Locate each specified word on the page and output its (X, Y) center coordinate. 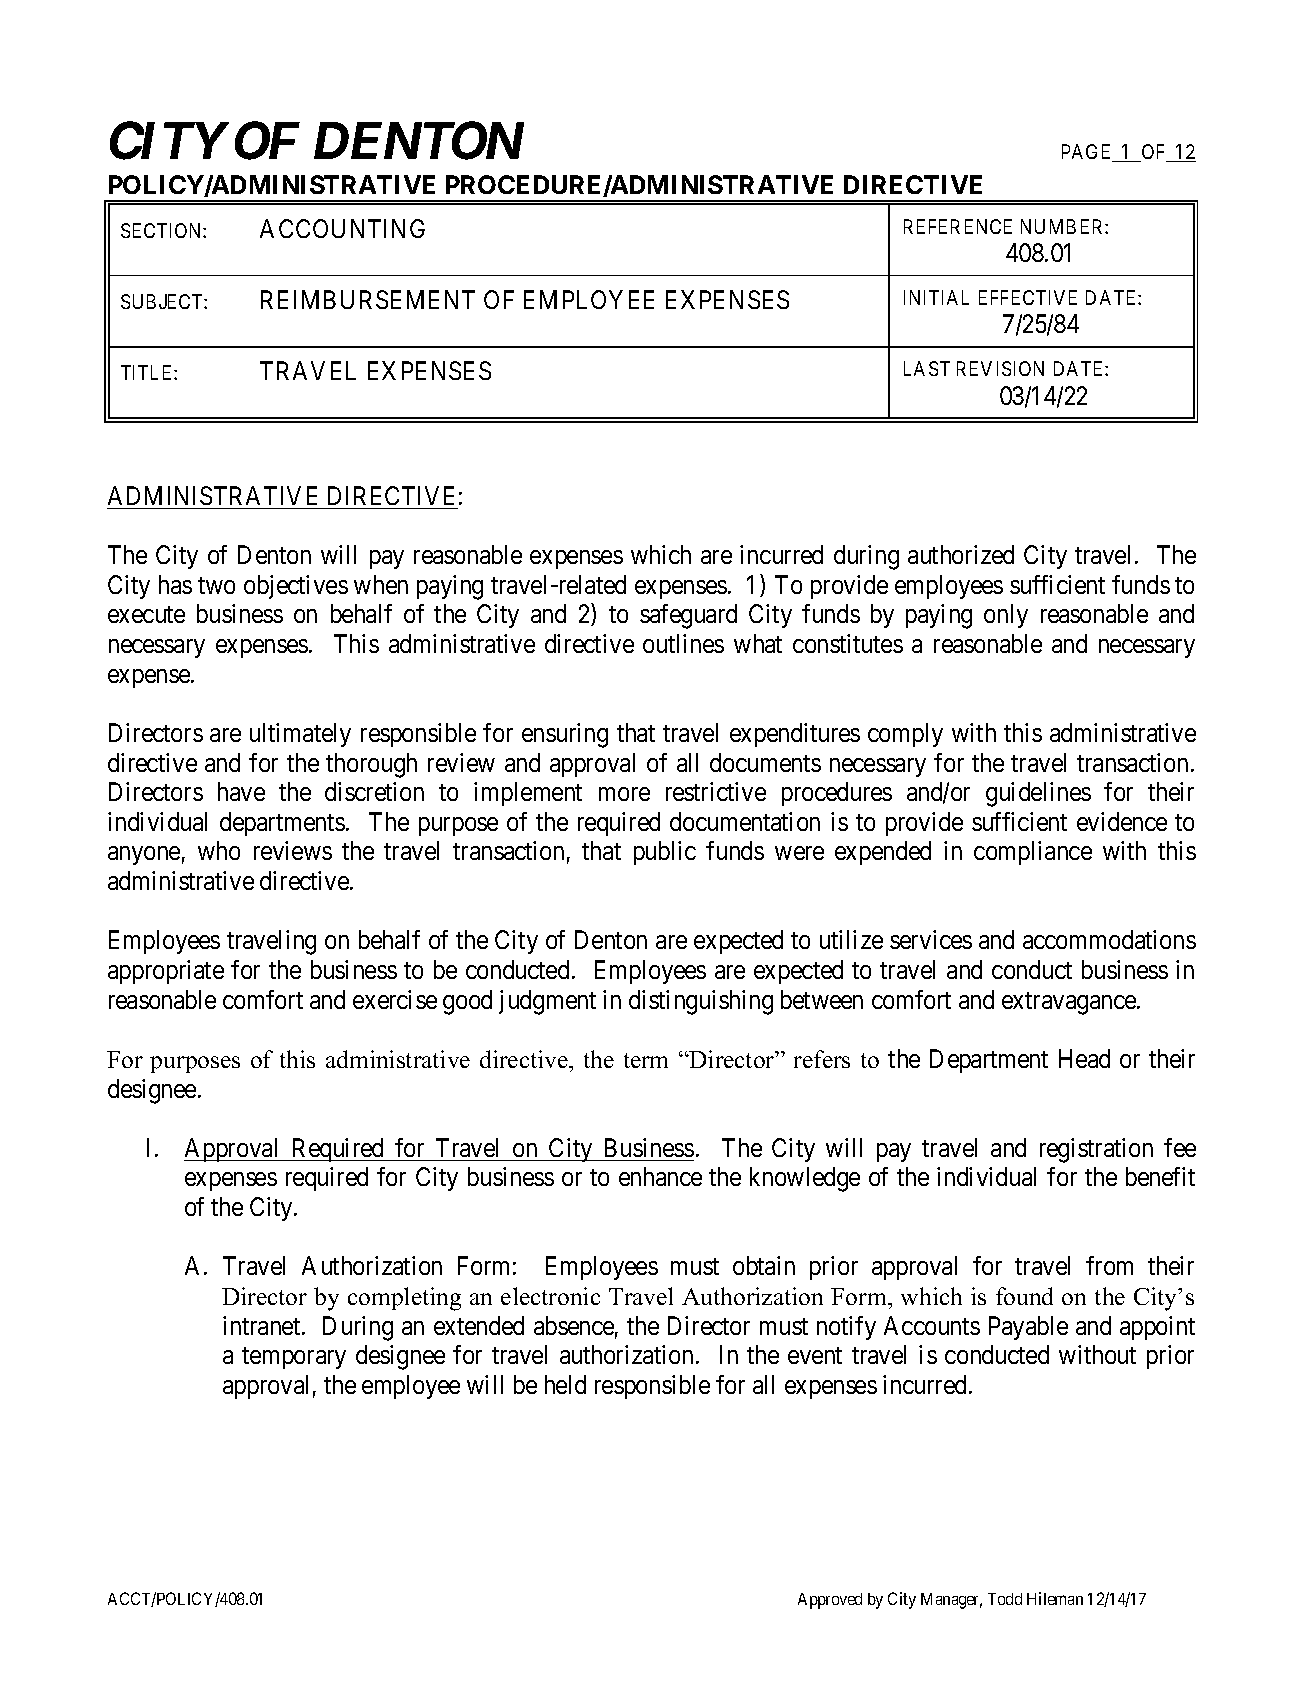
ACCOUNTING (342, 228)
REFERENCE (958, 226)
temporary (294, 1358)
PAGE (1088, 153)
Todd (1005, 1599)
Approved (830, 1601)
